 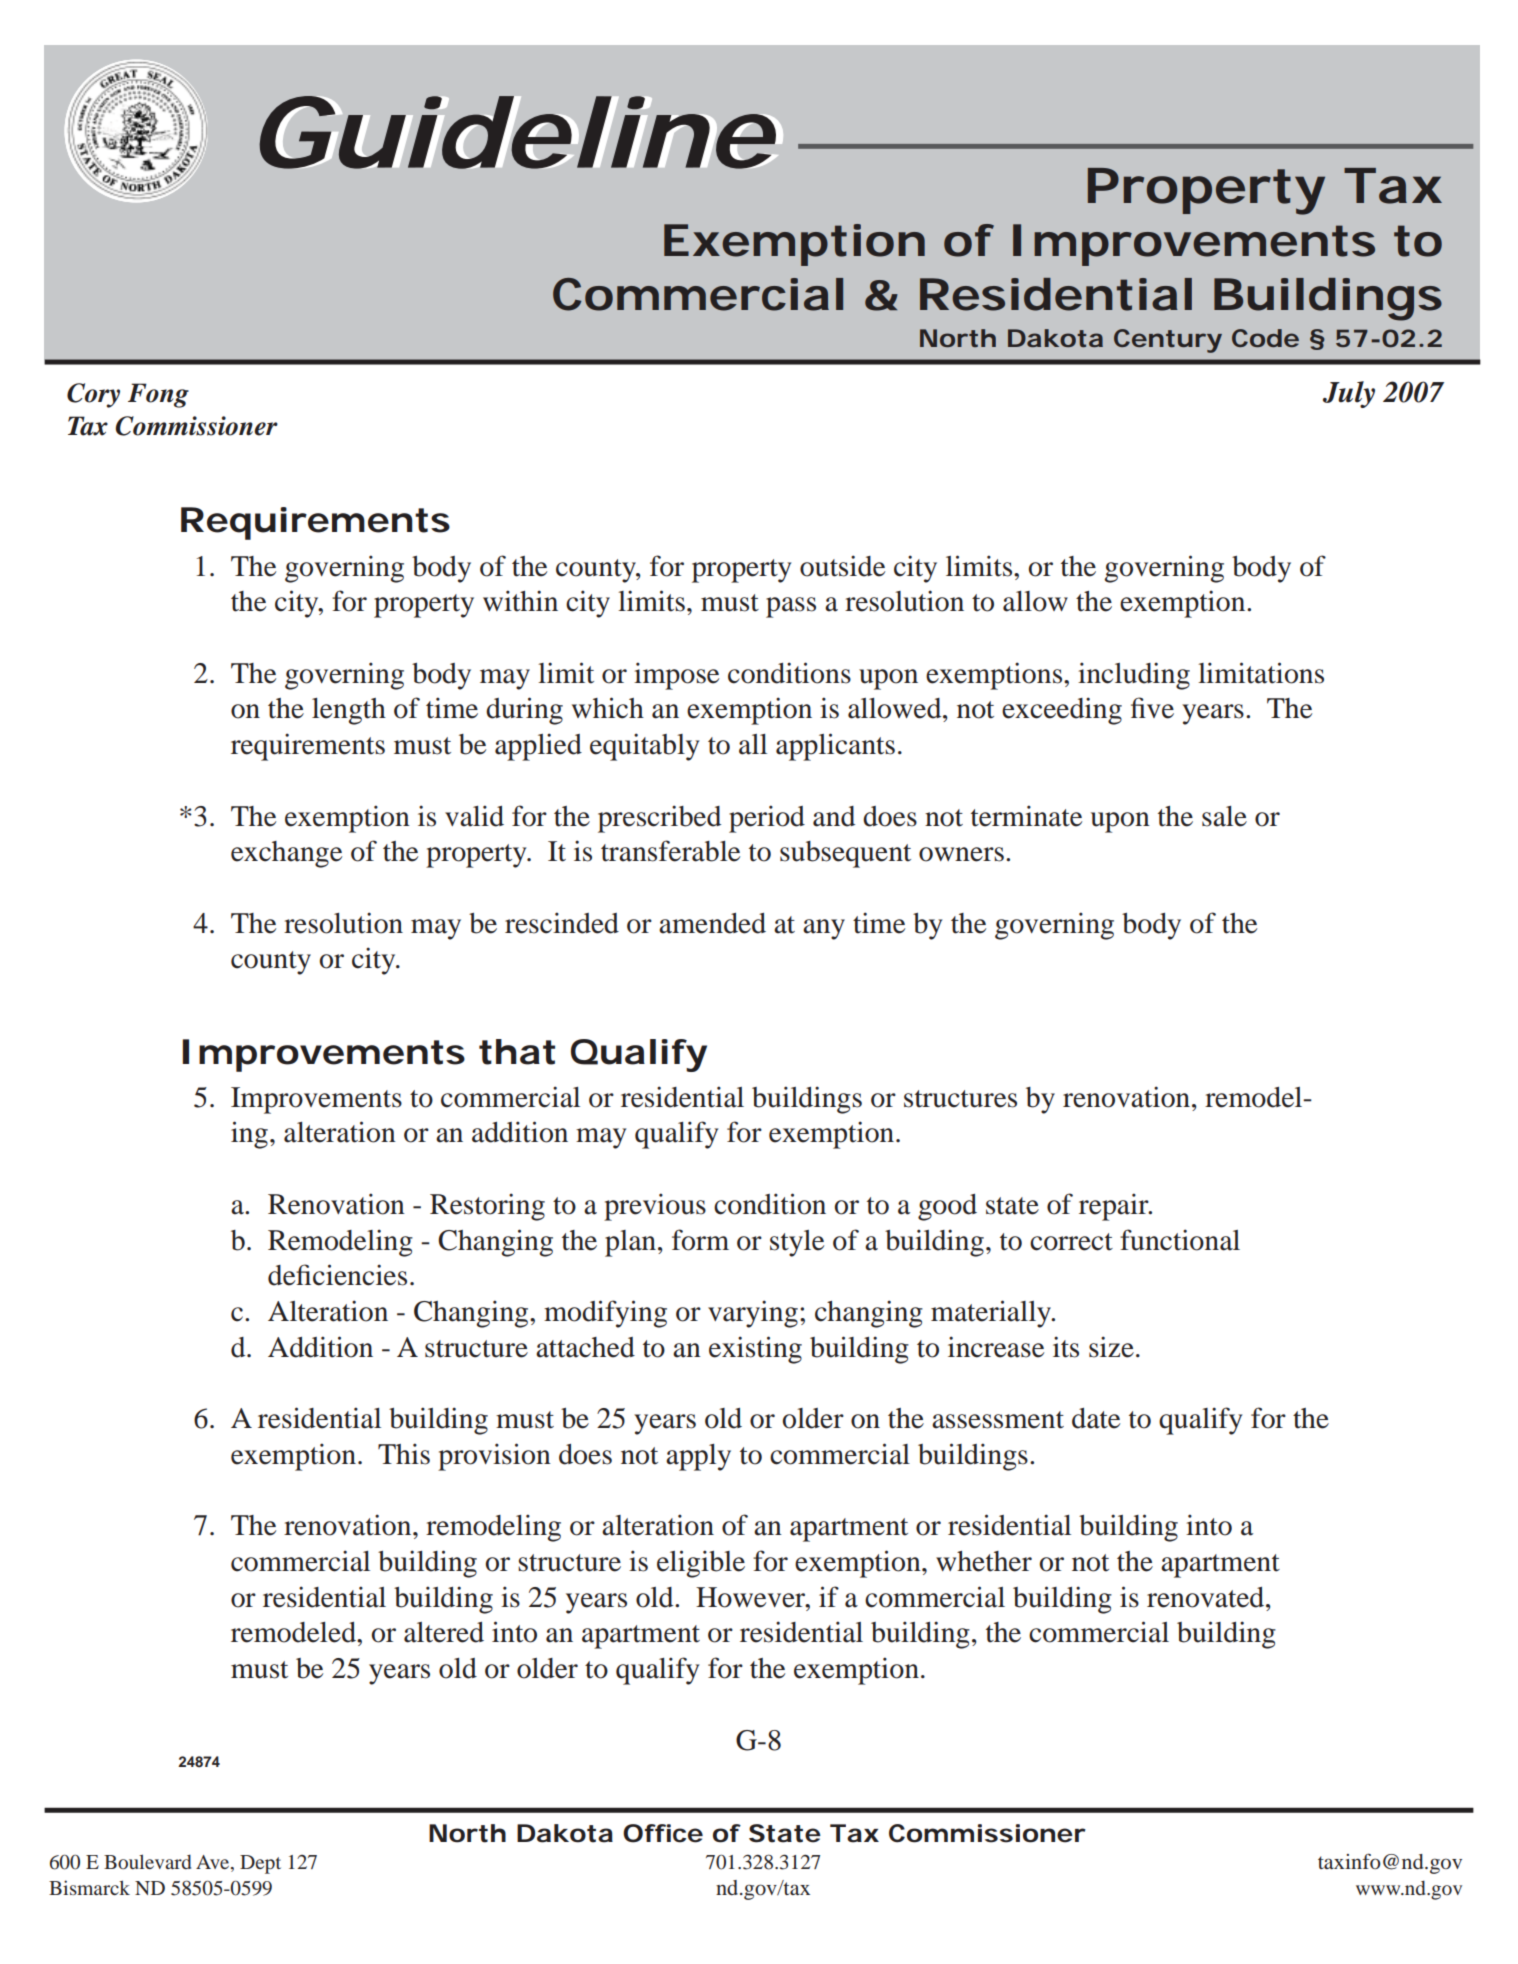 What do you see at coordinates (158, 395) in the page?
I see `Fong` at bounding box center [158, 395].
